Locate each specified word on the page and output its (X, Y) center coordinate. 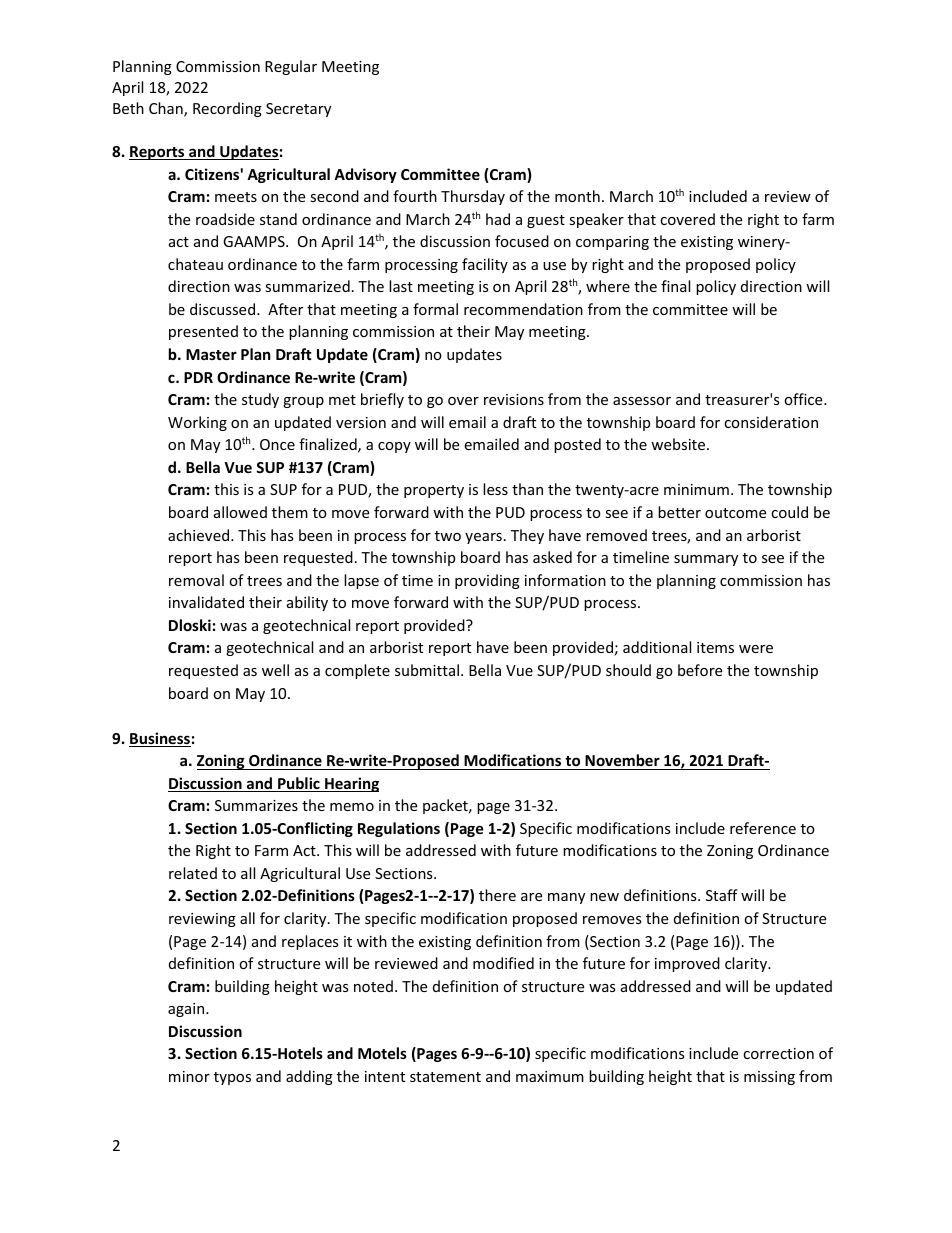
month (577, 196)
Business (160, 739)
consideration (771, 422)
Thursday (473, 197)
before (700, 670)
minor (189, 1076)
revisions (514, 399)
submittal (427, 670)
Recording (227, 109)
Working (197, 423)
